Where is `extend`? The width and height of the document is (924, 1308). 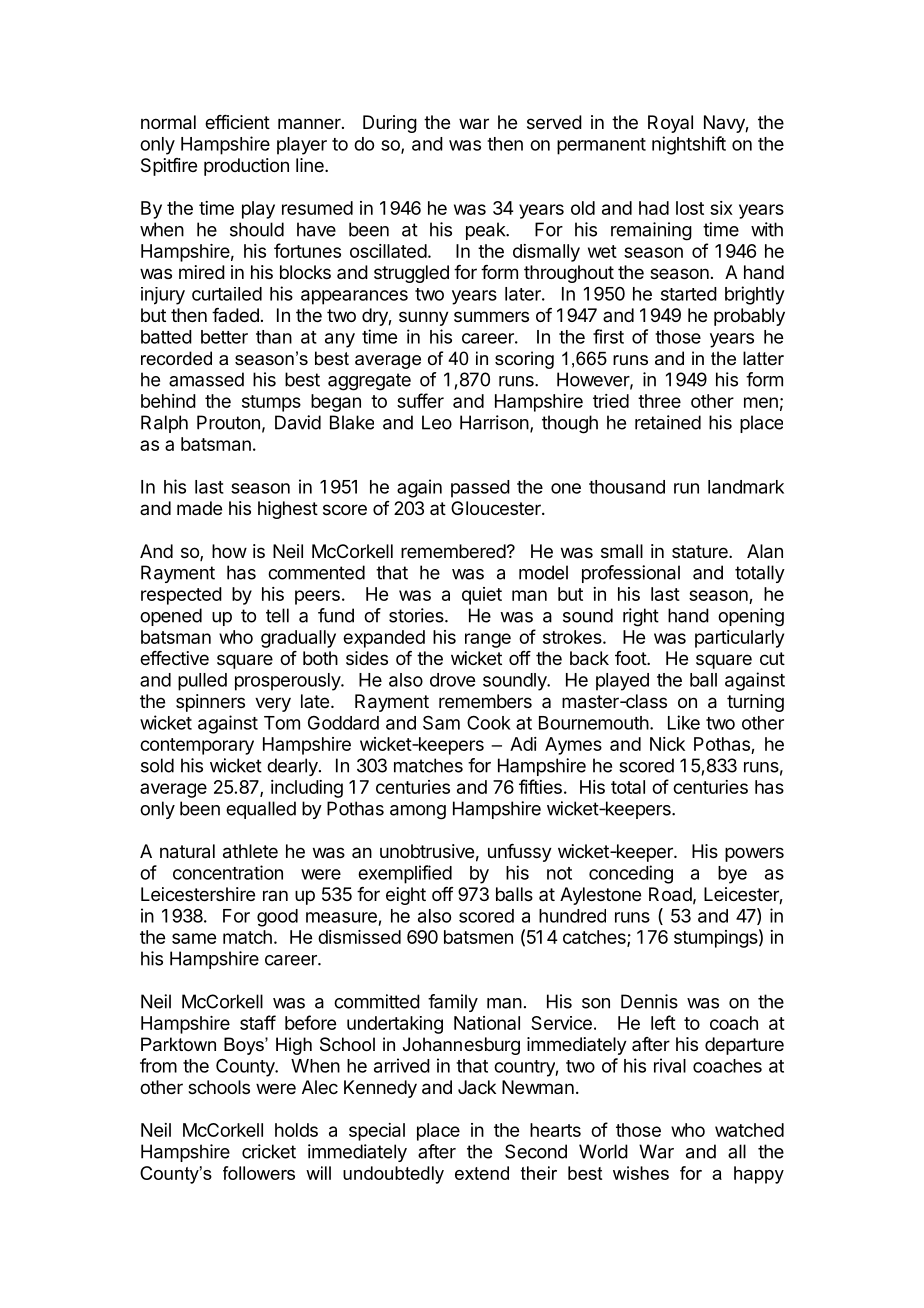
extend is located at coordinates (482, 1173).
